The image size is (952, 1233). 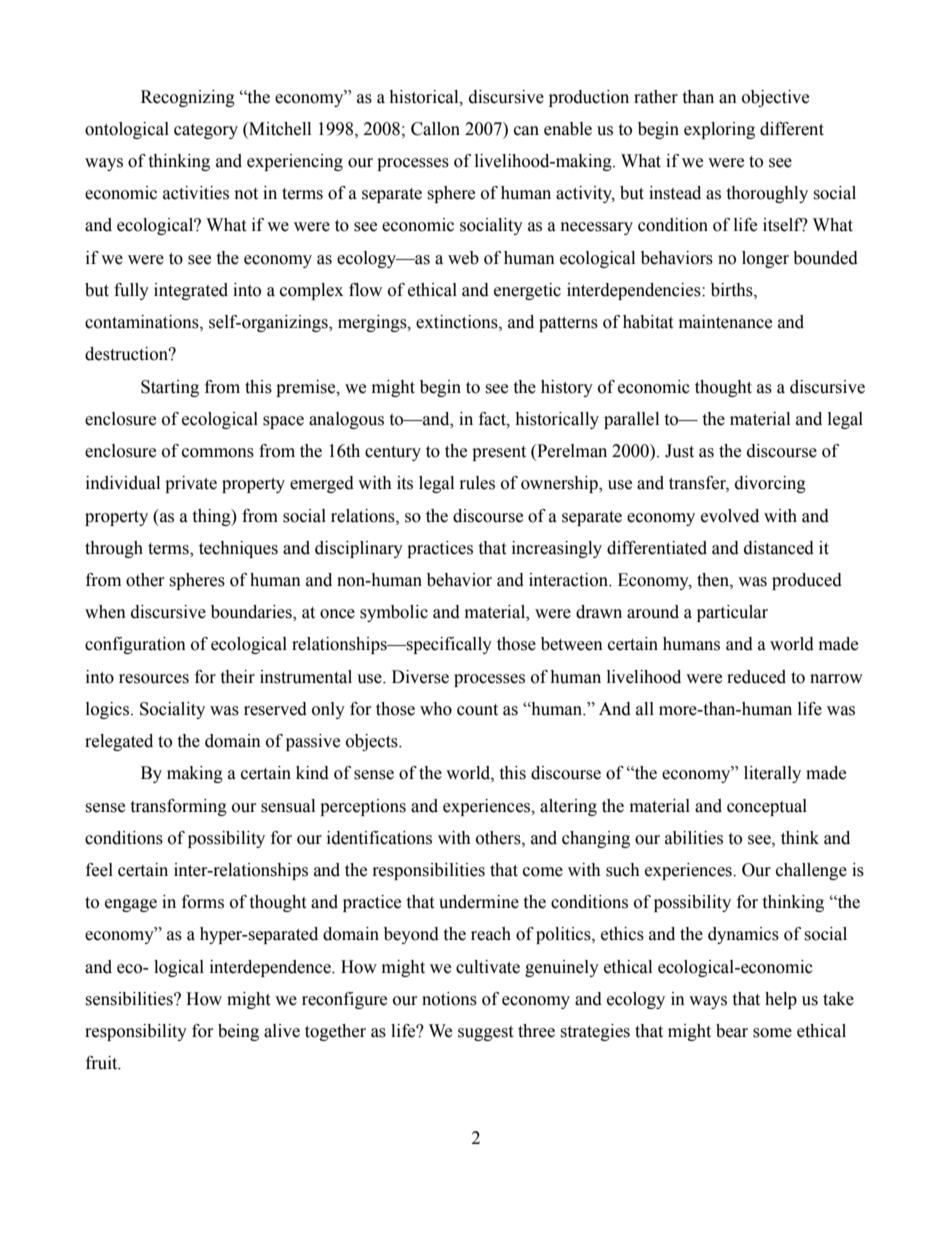 What do you see at coordinates (238, 1032) in the screenshot?
I see `being` at bounding box center [238, 1032].
